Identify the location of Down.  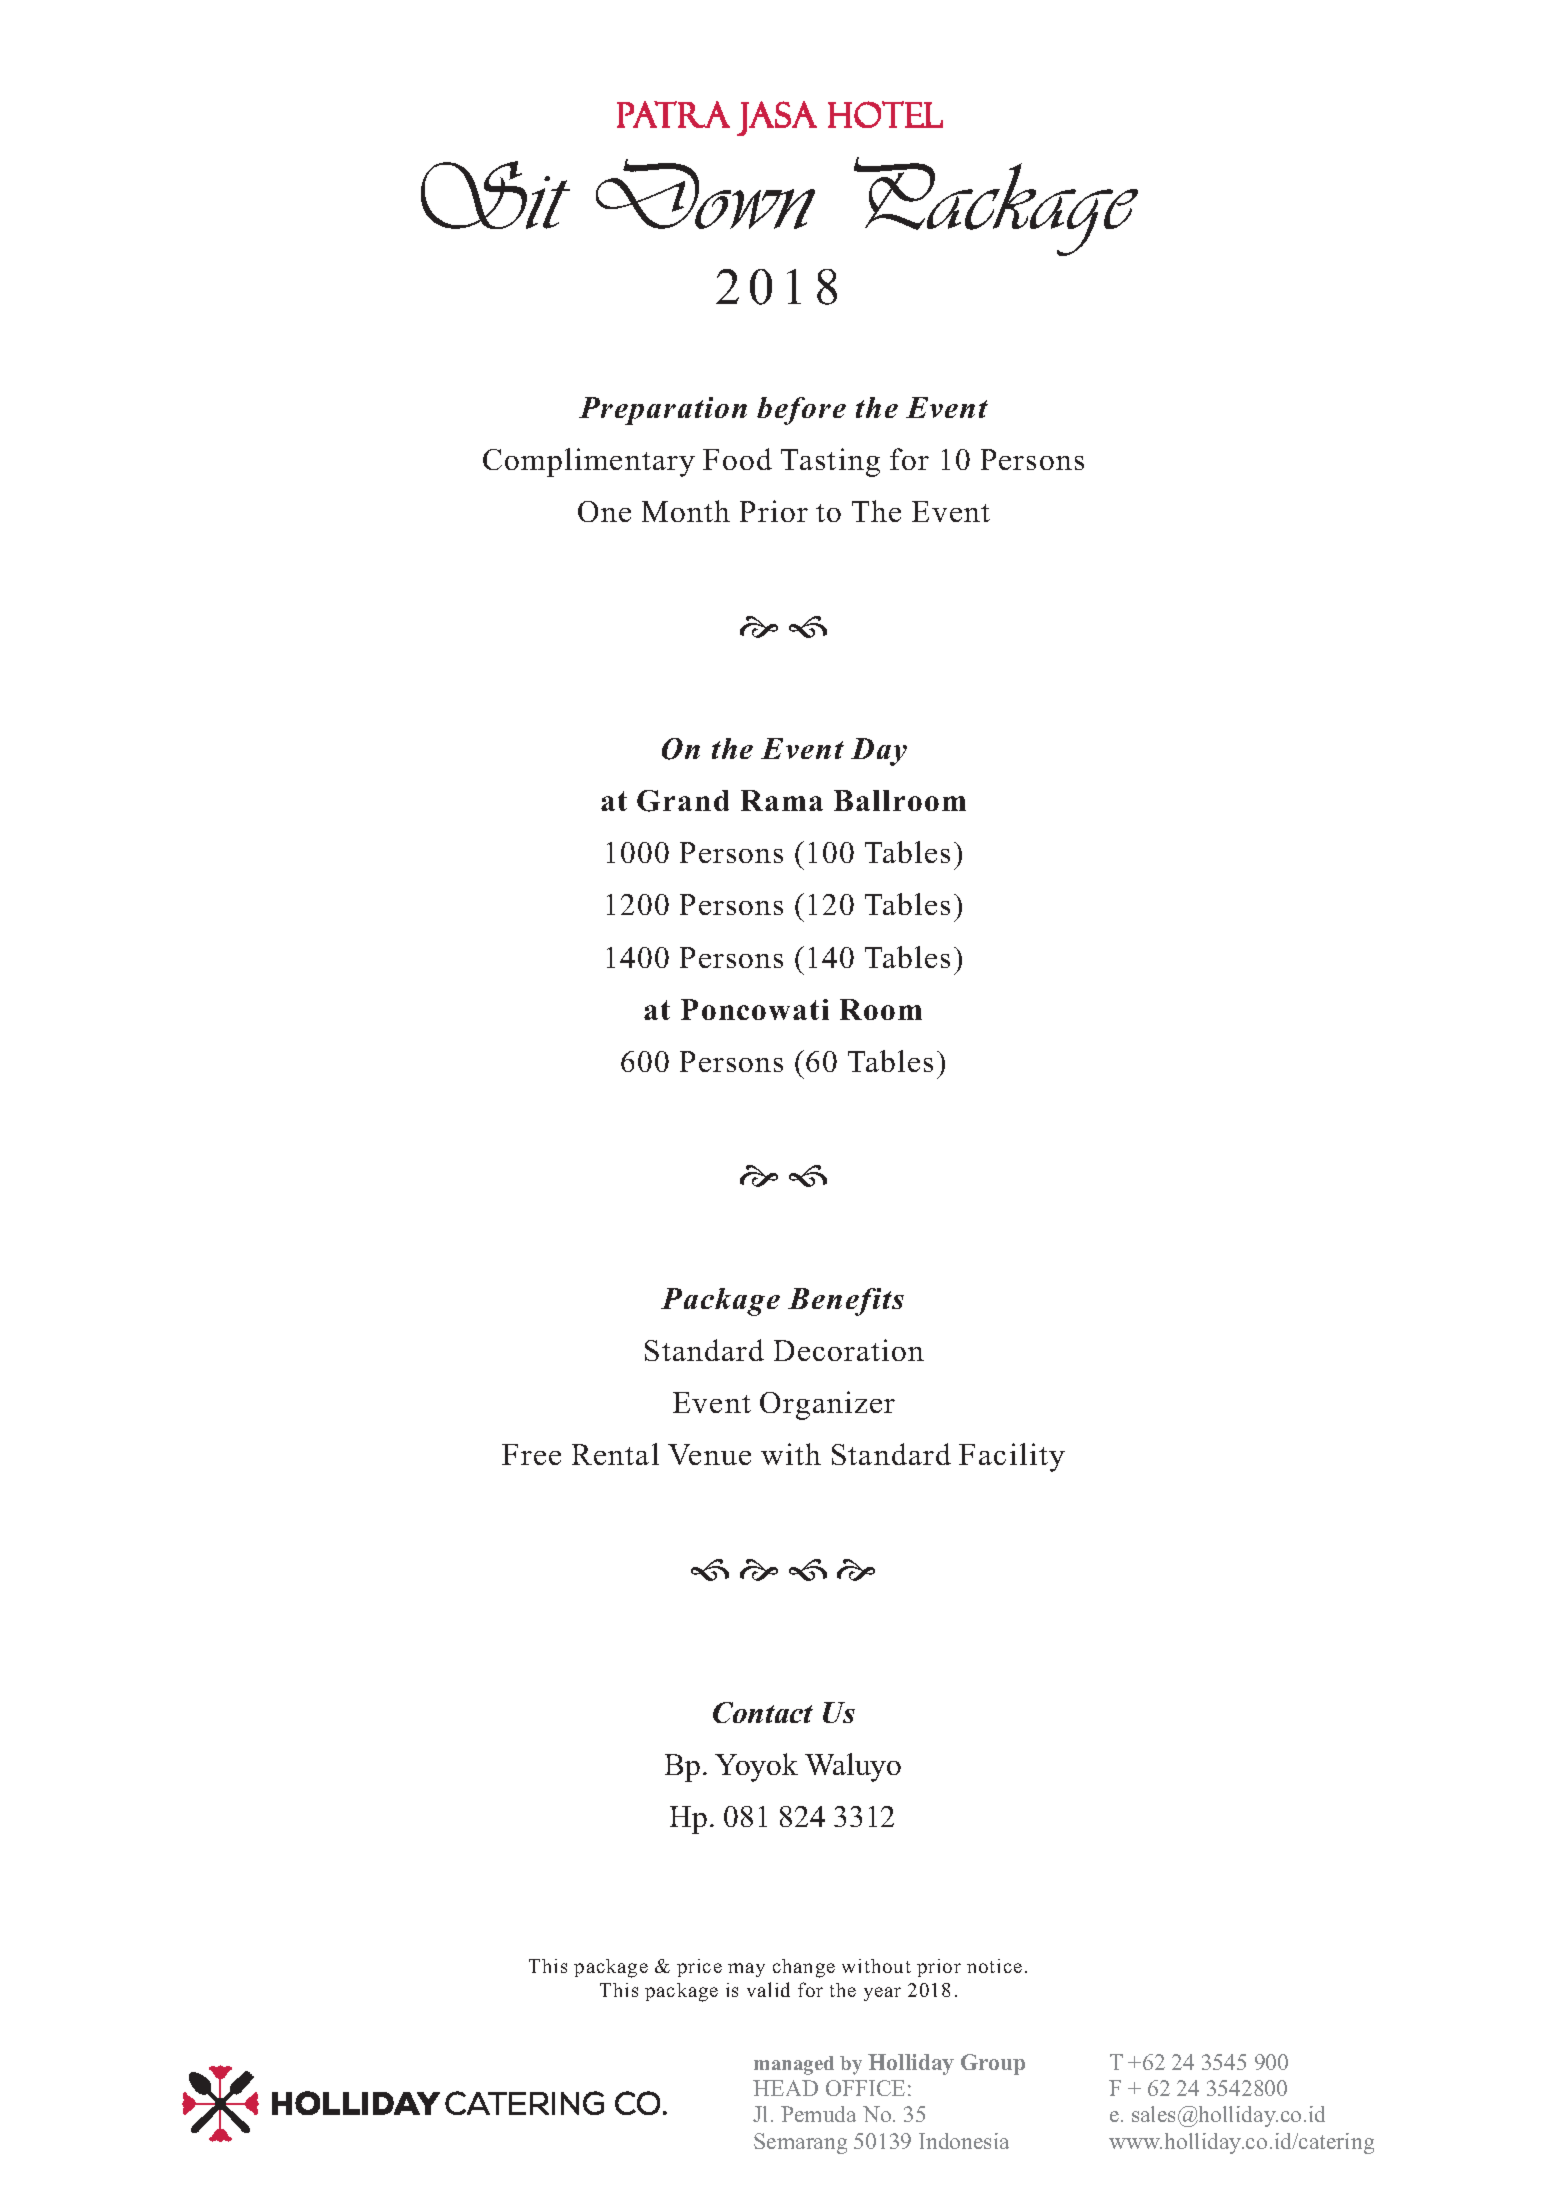
(705, 194).
